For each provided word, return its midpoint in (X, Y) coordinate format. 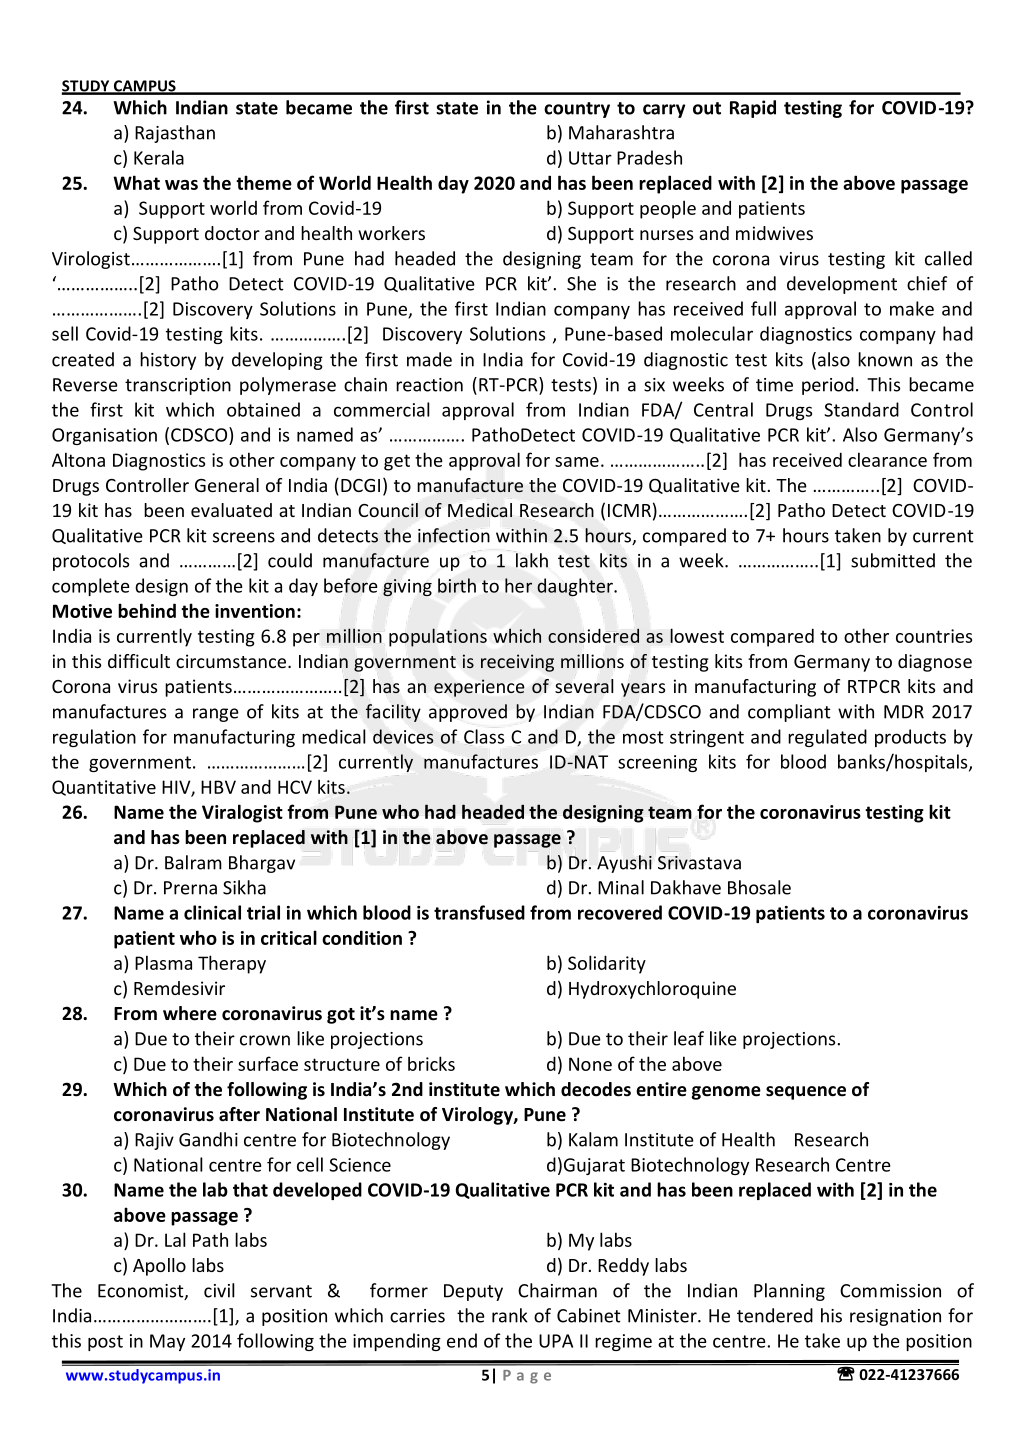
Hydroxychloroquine (652, 990)
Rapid (753, 109)
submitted (893, 560)
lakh (532, 560)
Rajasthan (175, 134)
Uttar (590, 158)
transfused (479, 912)
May (167, 1342)
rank (510, 1315)
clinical (212, 912)
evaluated (231, 510)
